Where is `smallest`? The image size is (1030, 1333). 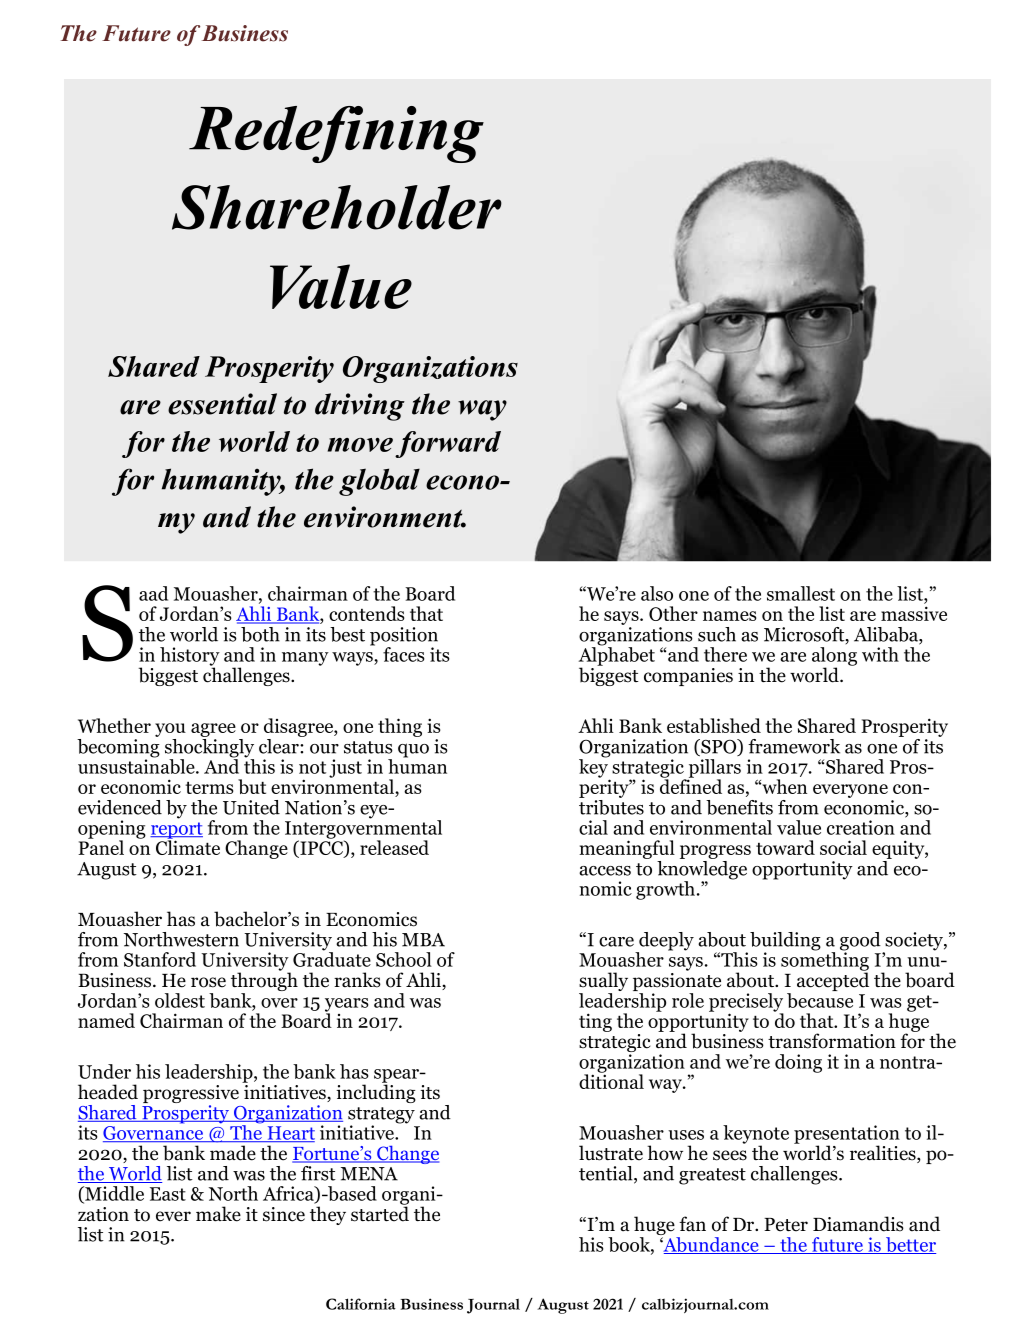
smallest is located at coordinates (801, 593).
